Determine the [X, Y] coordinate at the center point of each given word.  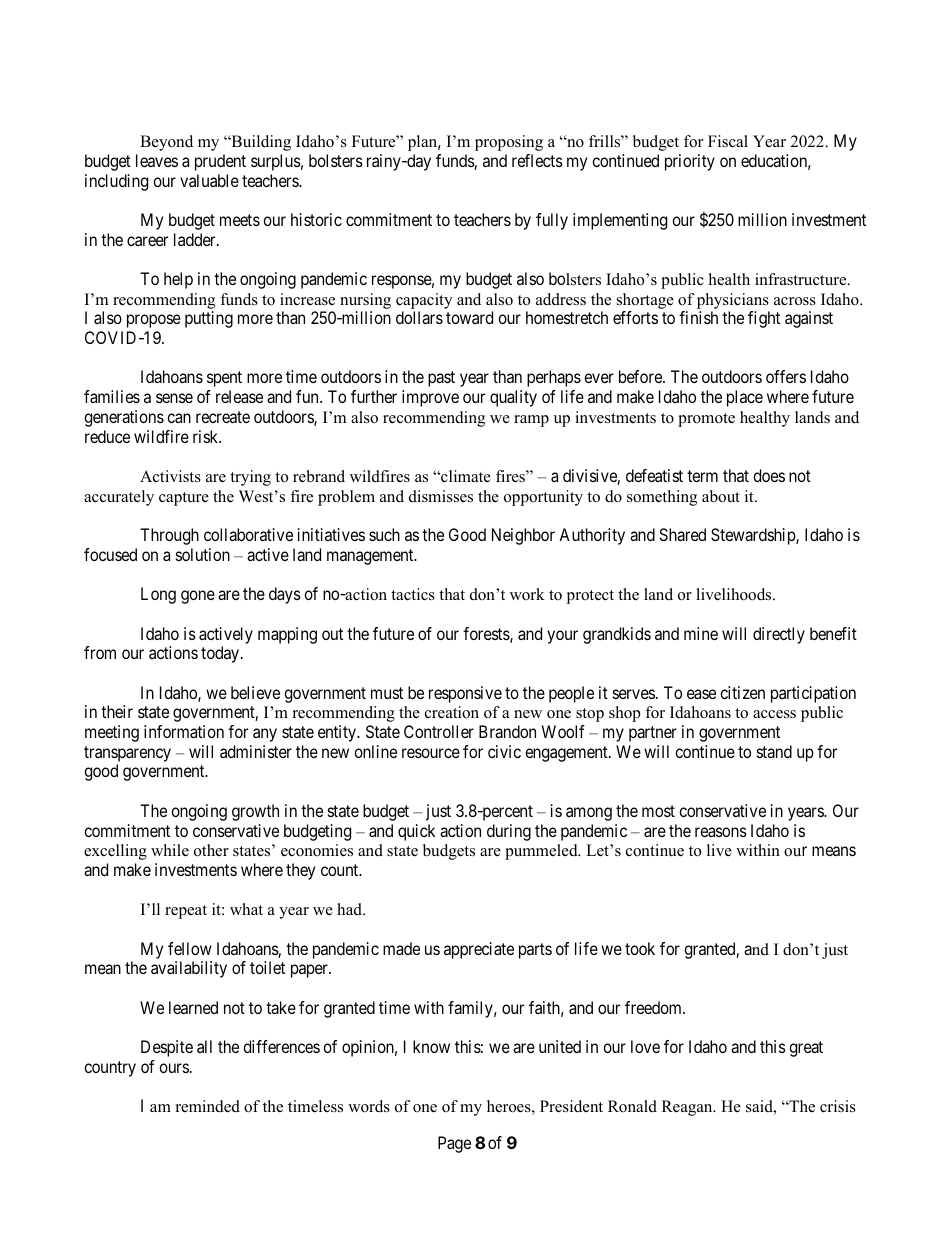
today [221, 654]
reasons [721, 832]
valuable [209, 180]
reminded [208, 1106]
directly [779, 635]
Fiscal [728, 141]
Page [454, 1144]
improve [430, 398]
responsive [465, 694]
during [509, 832]
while [170, 850]
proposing [509, 143]
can [179, 418]
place [745, 398]
